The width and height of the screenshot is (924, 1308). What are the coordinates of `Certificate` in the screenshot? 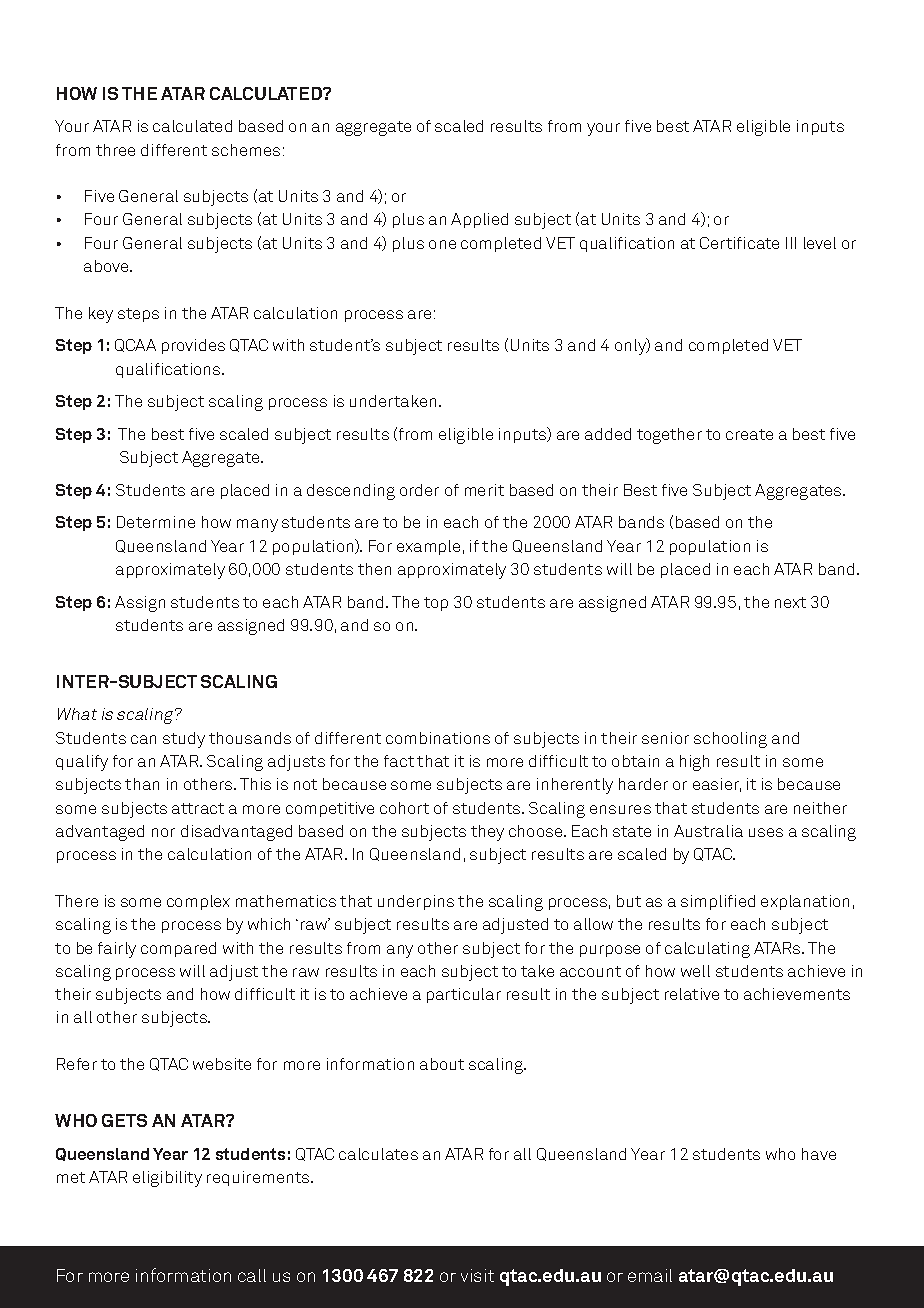 It's located at (739, 243).
